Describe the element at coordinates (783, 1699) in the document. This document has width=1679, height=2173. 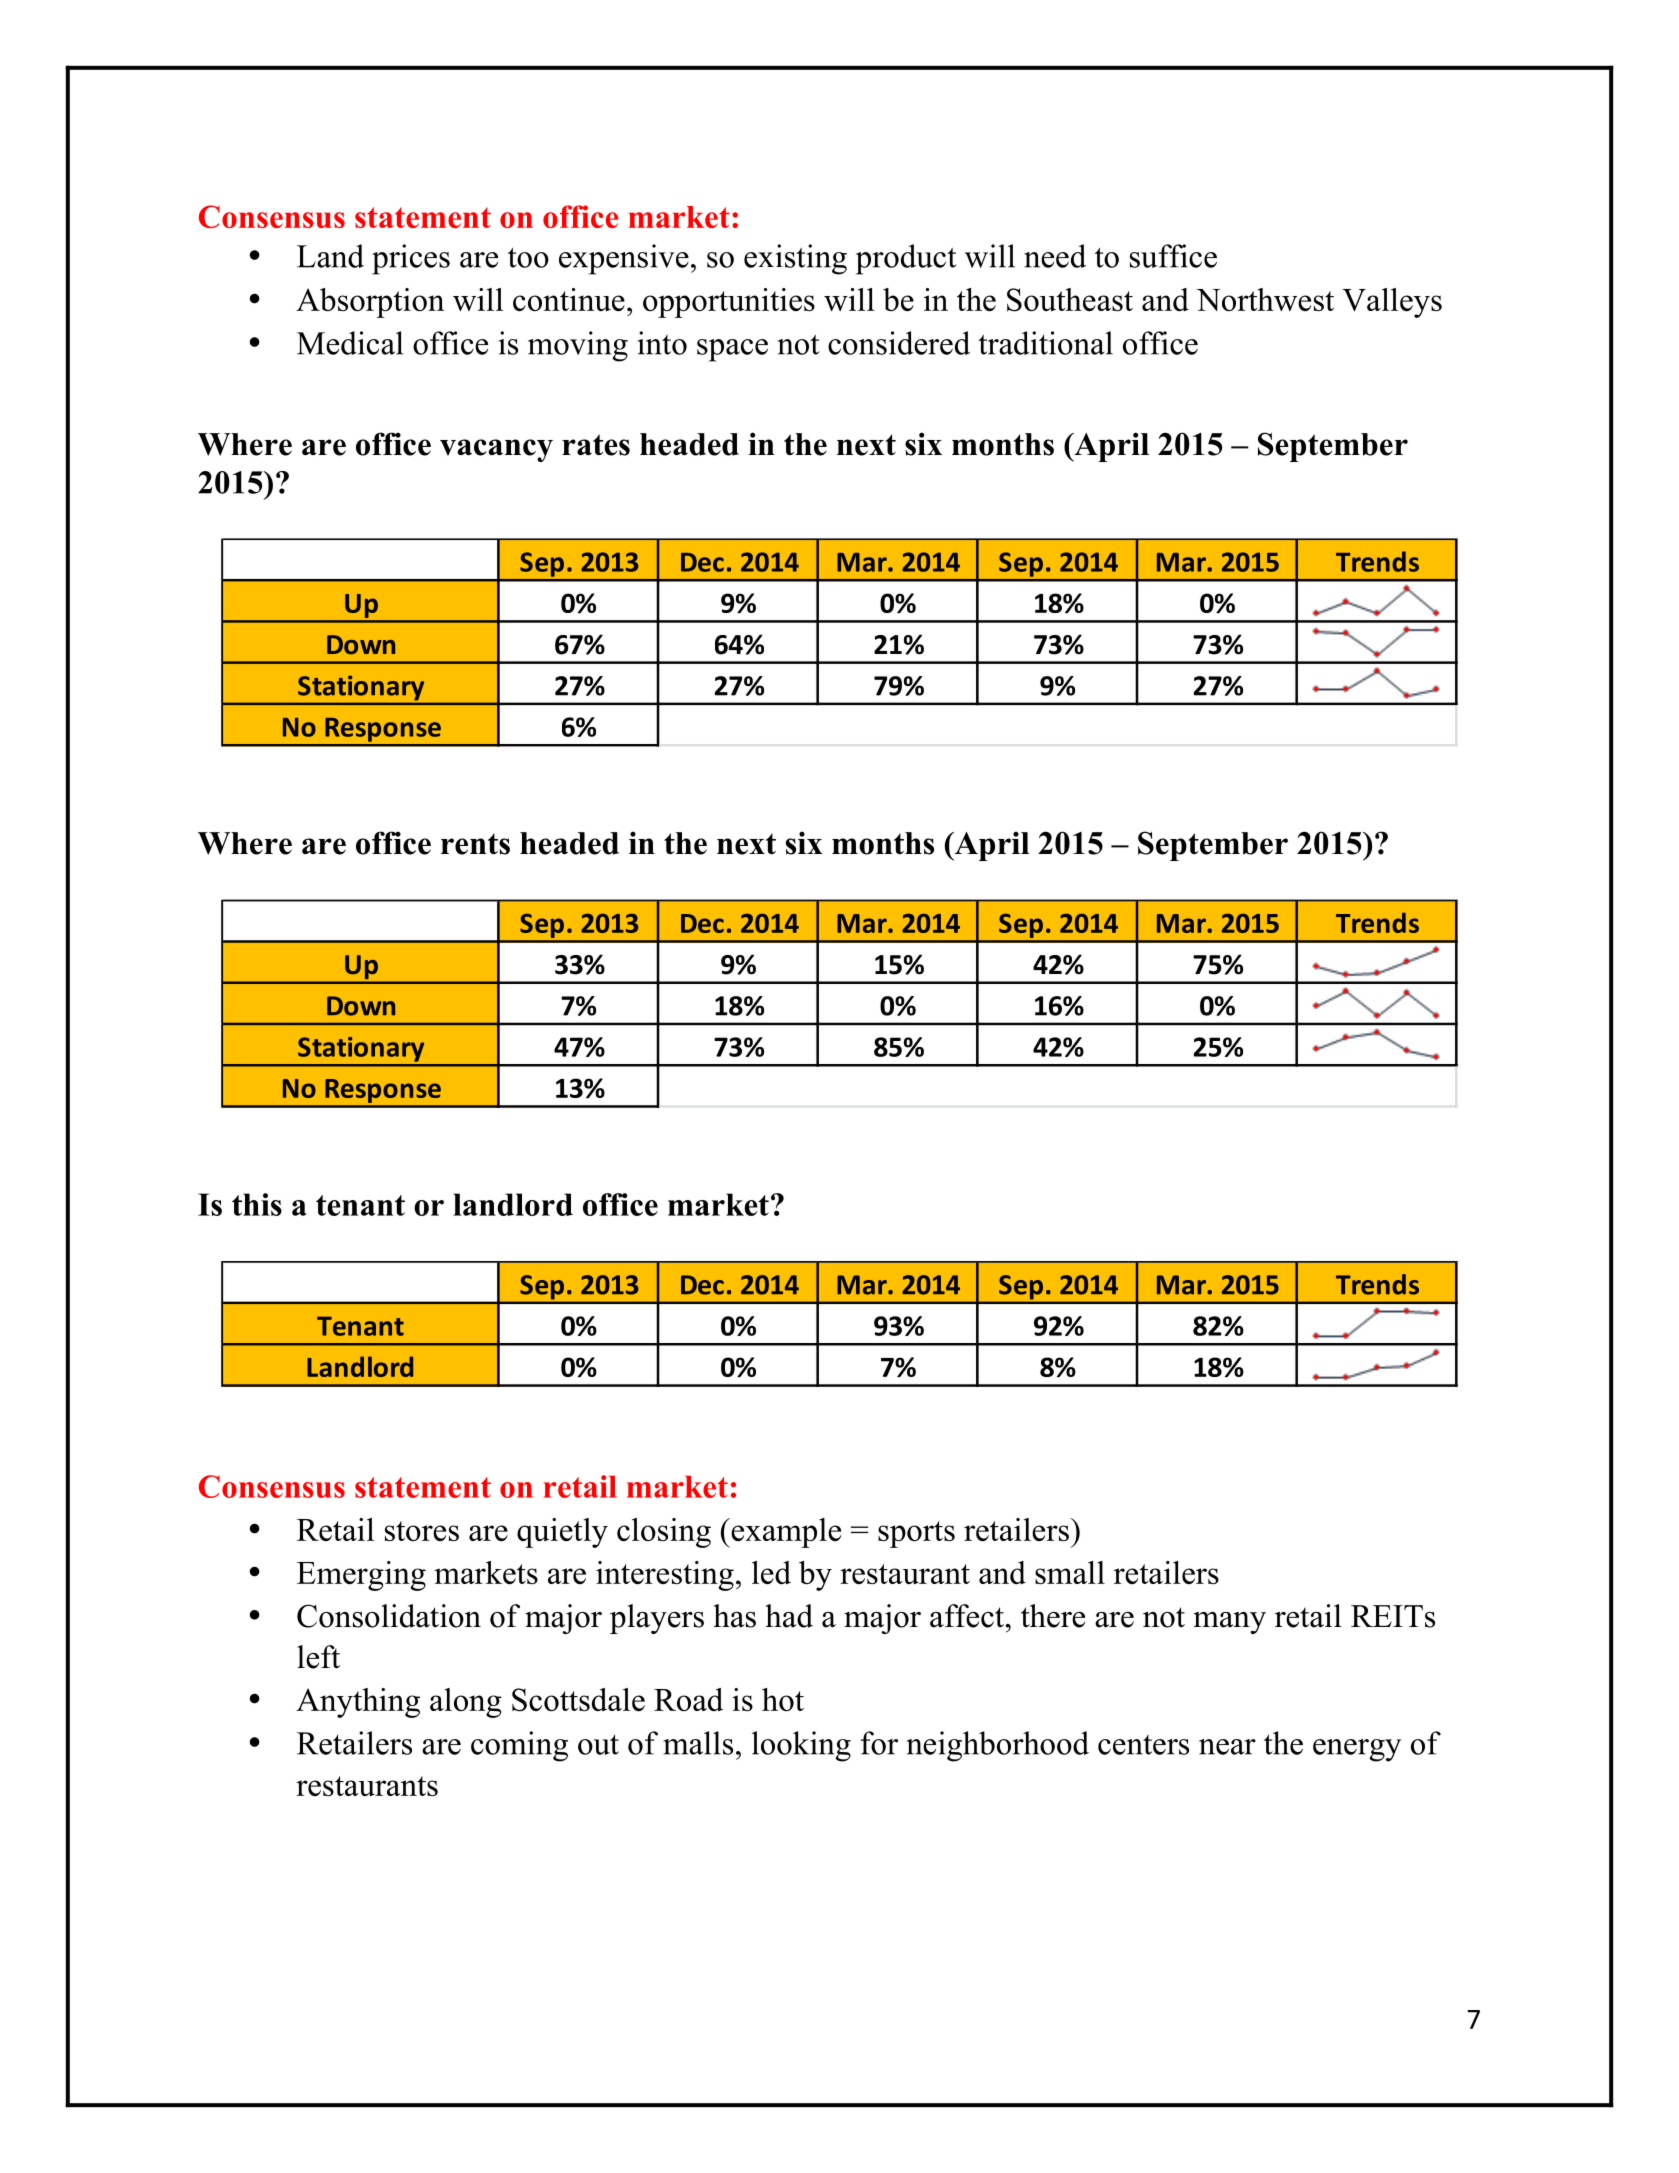
I see `hot` at that location.
